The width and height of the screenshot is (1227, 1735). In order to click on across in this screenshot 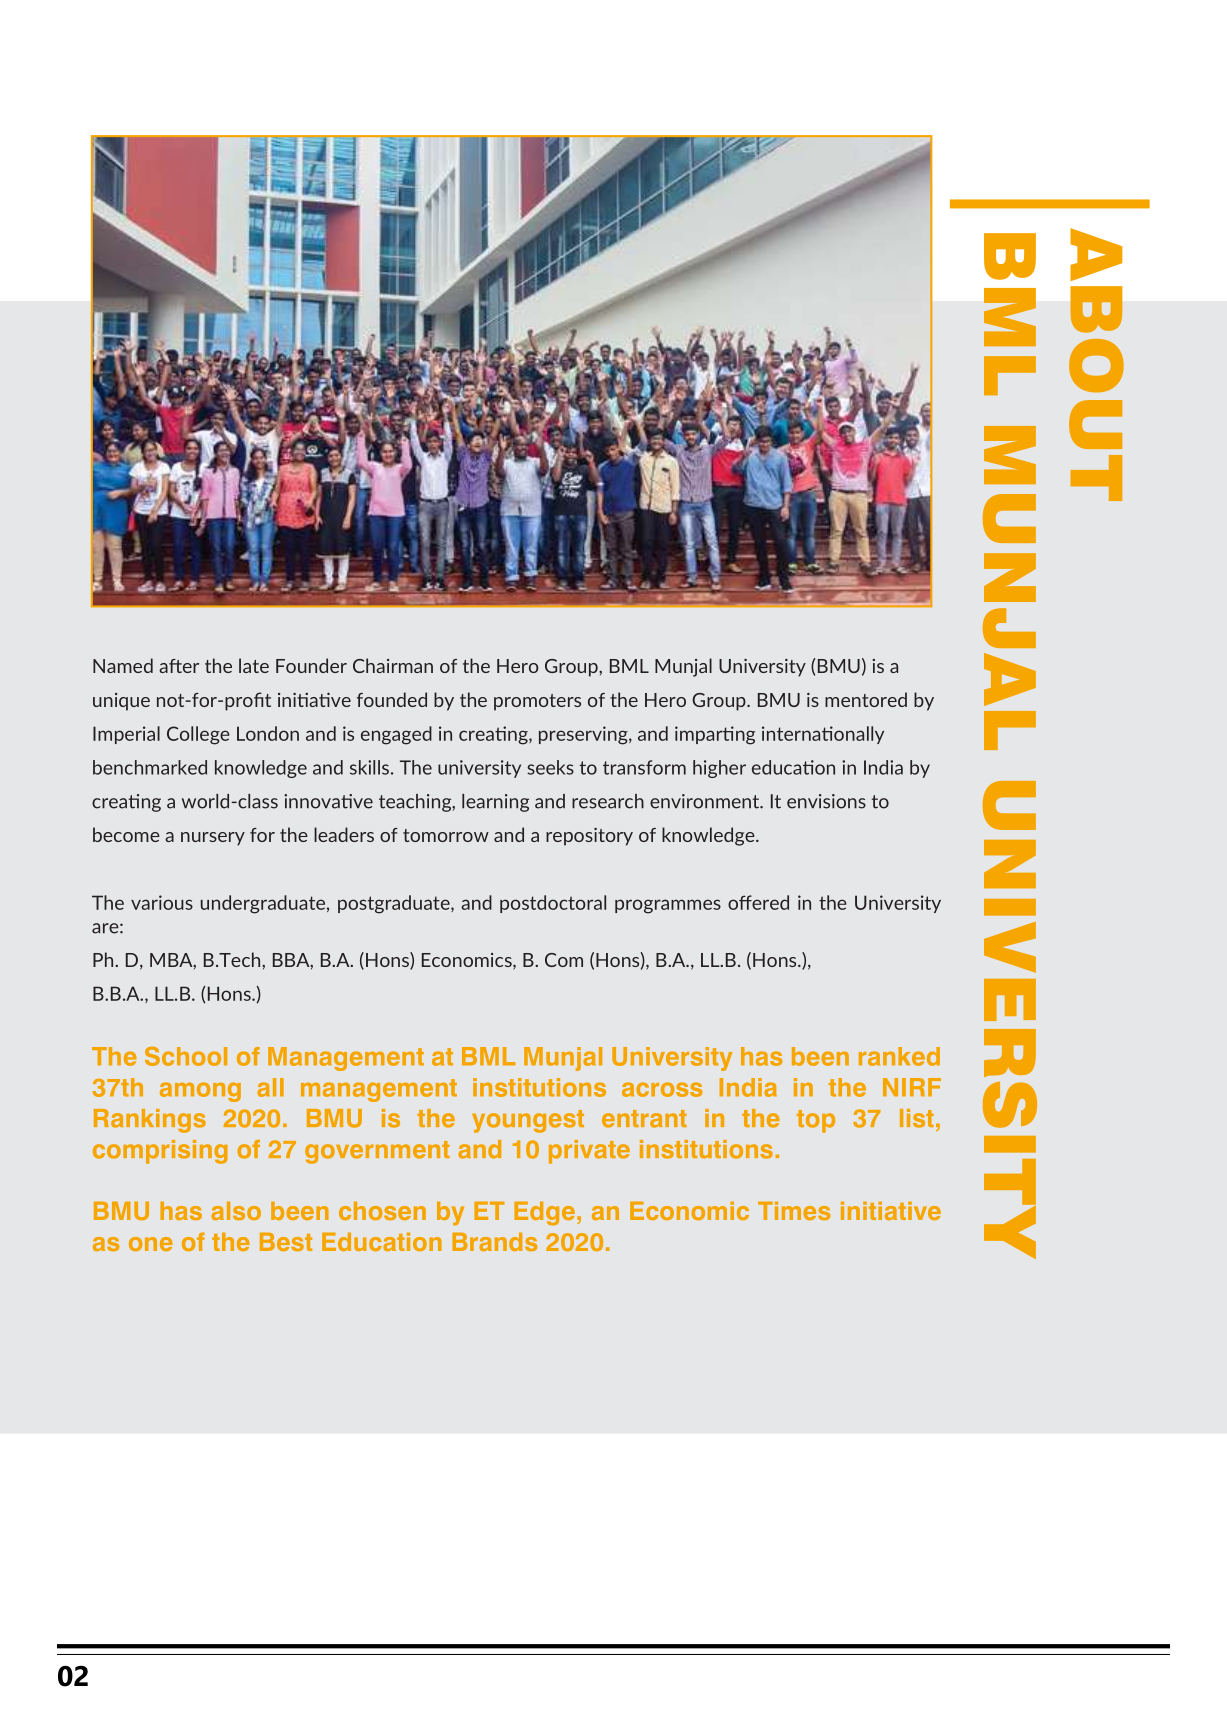, I will do `click(662, 1089)`.
